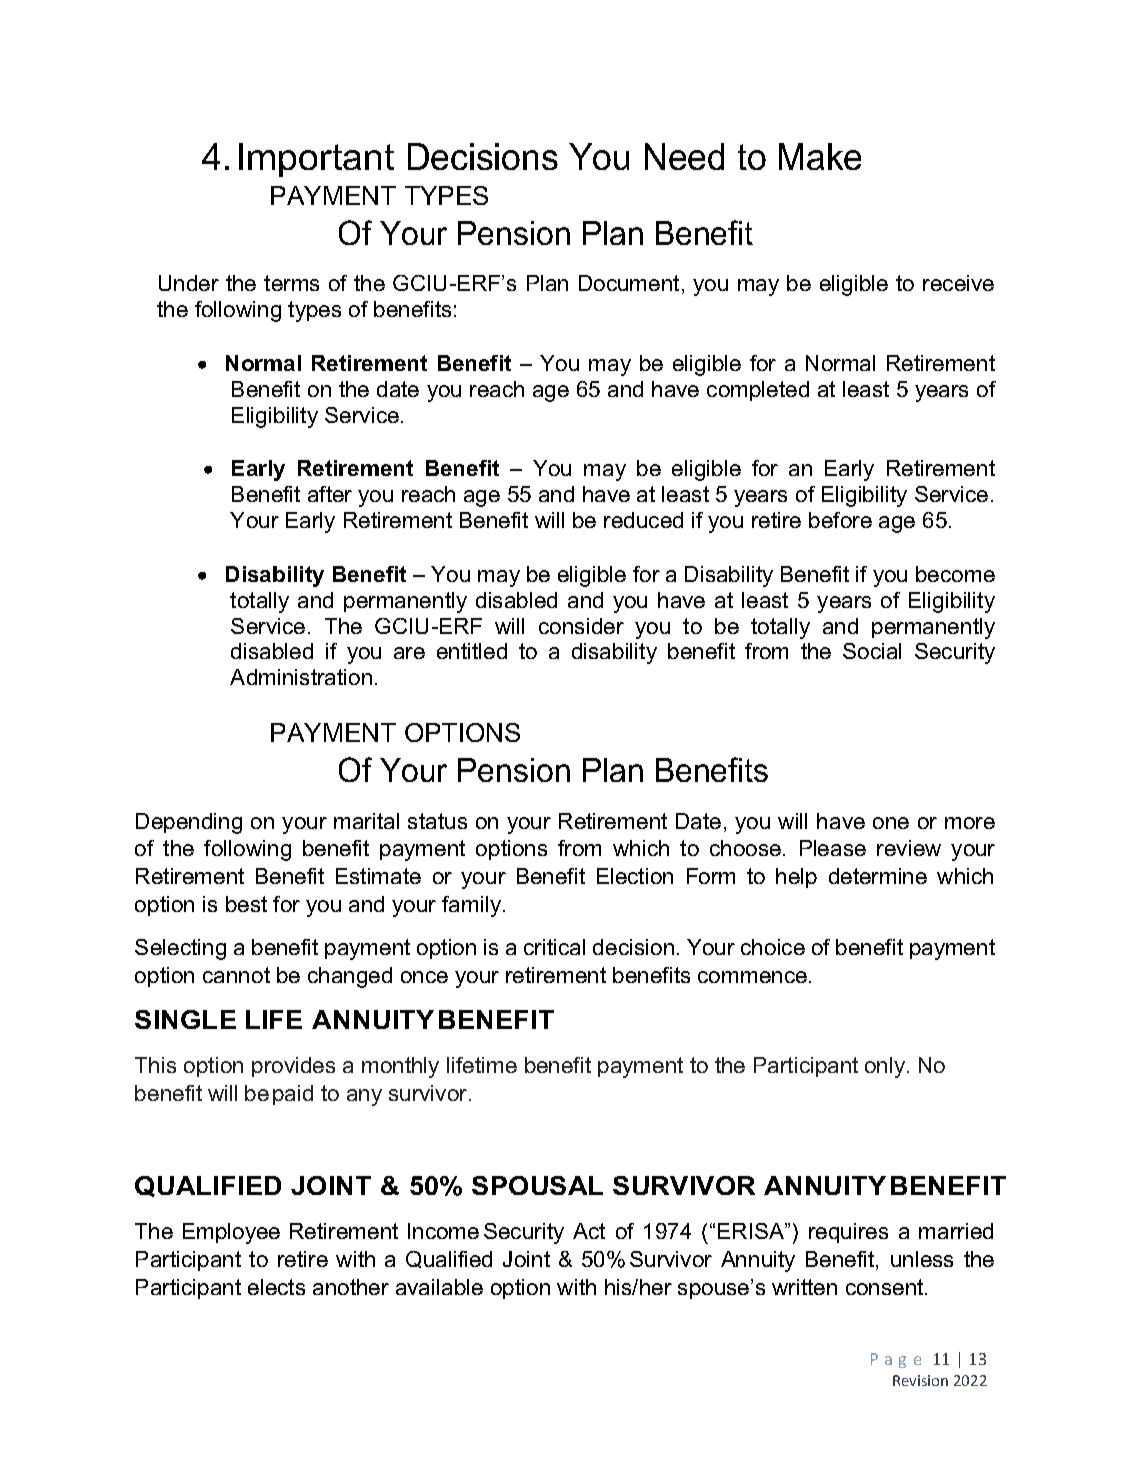  What do you see at coordinates (684, 156) in the document?
I see `Need` at bounding box center [684, 156].
